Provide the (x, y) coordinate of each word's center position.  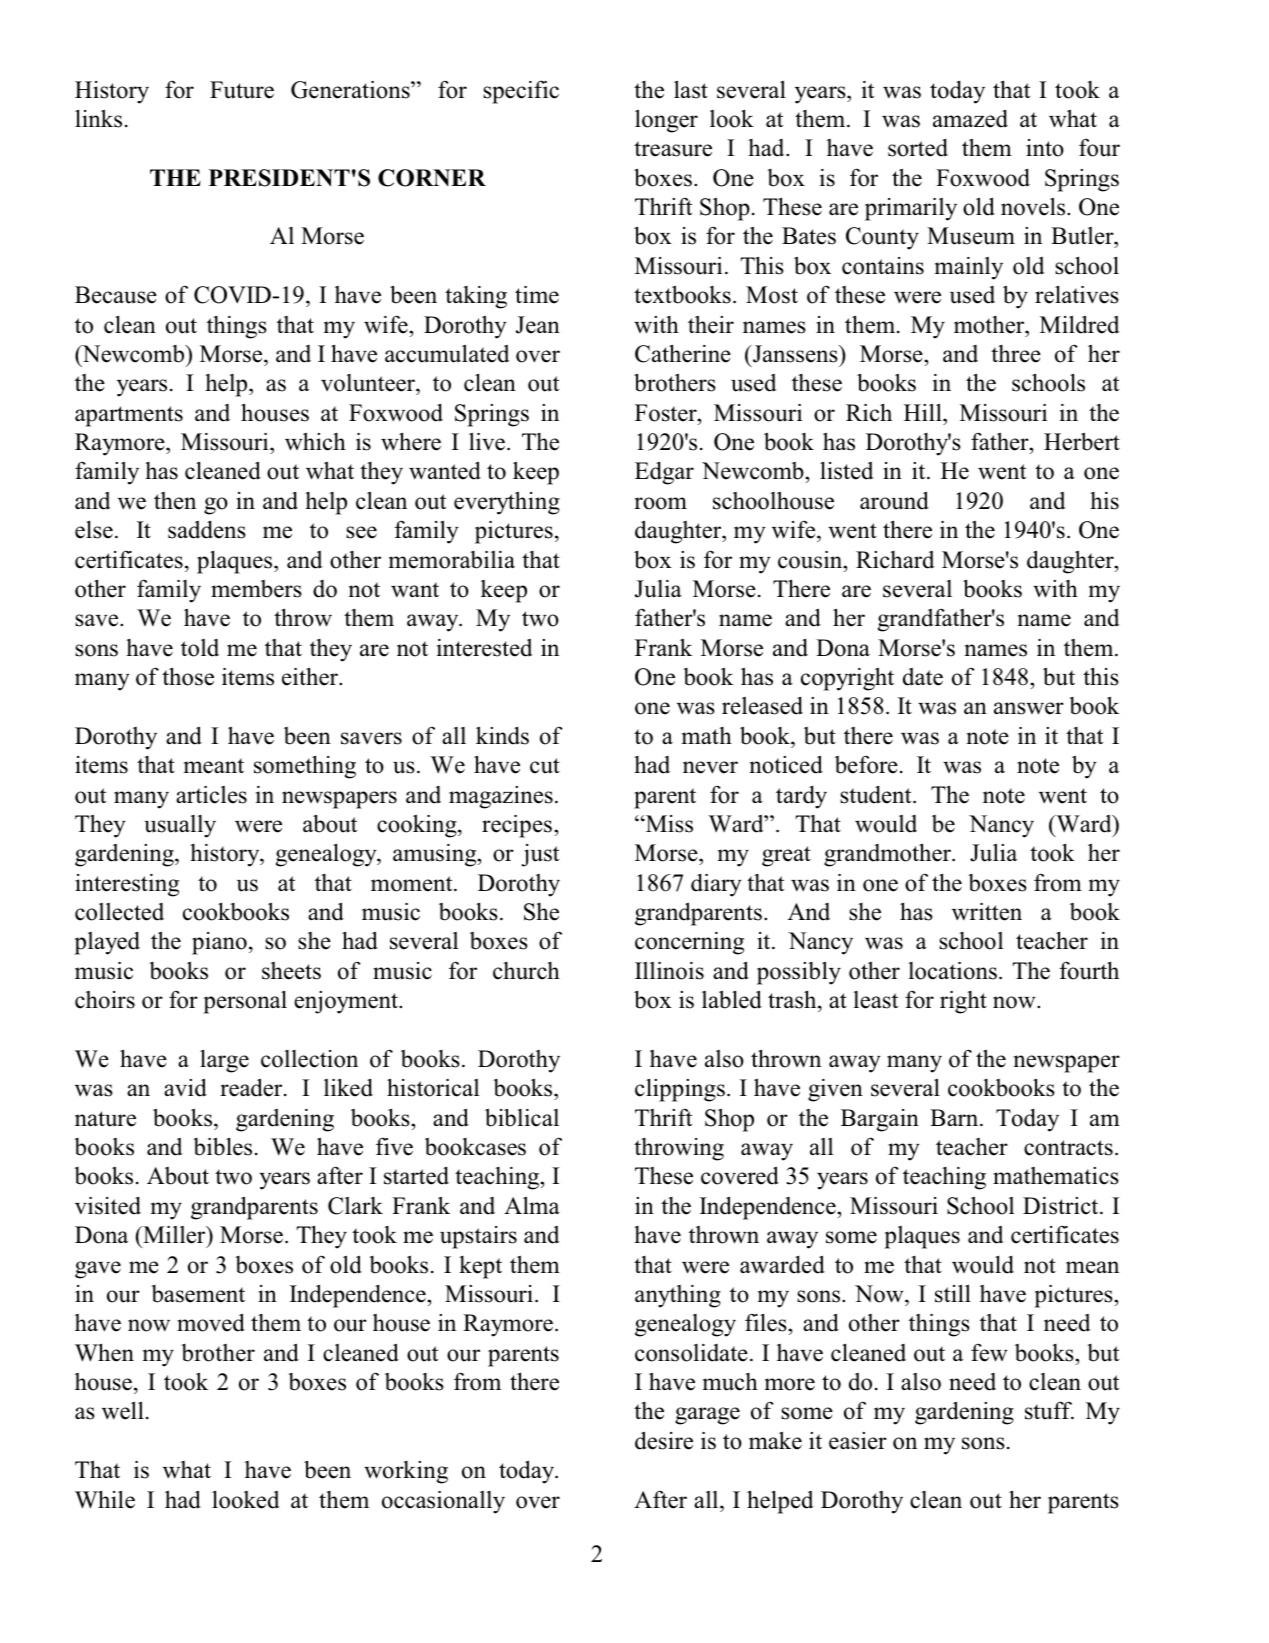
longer (666, 121)
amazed (970, 119)
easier (858, 1441)
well (123, 1410)
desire (664, 1440)
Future (242, 90)
